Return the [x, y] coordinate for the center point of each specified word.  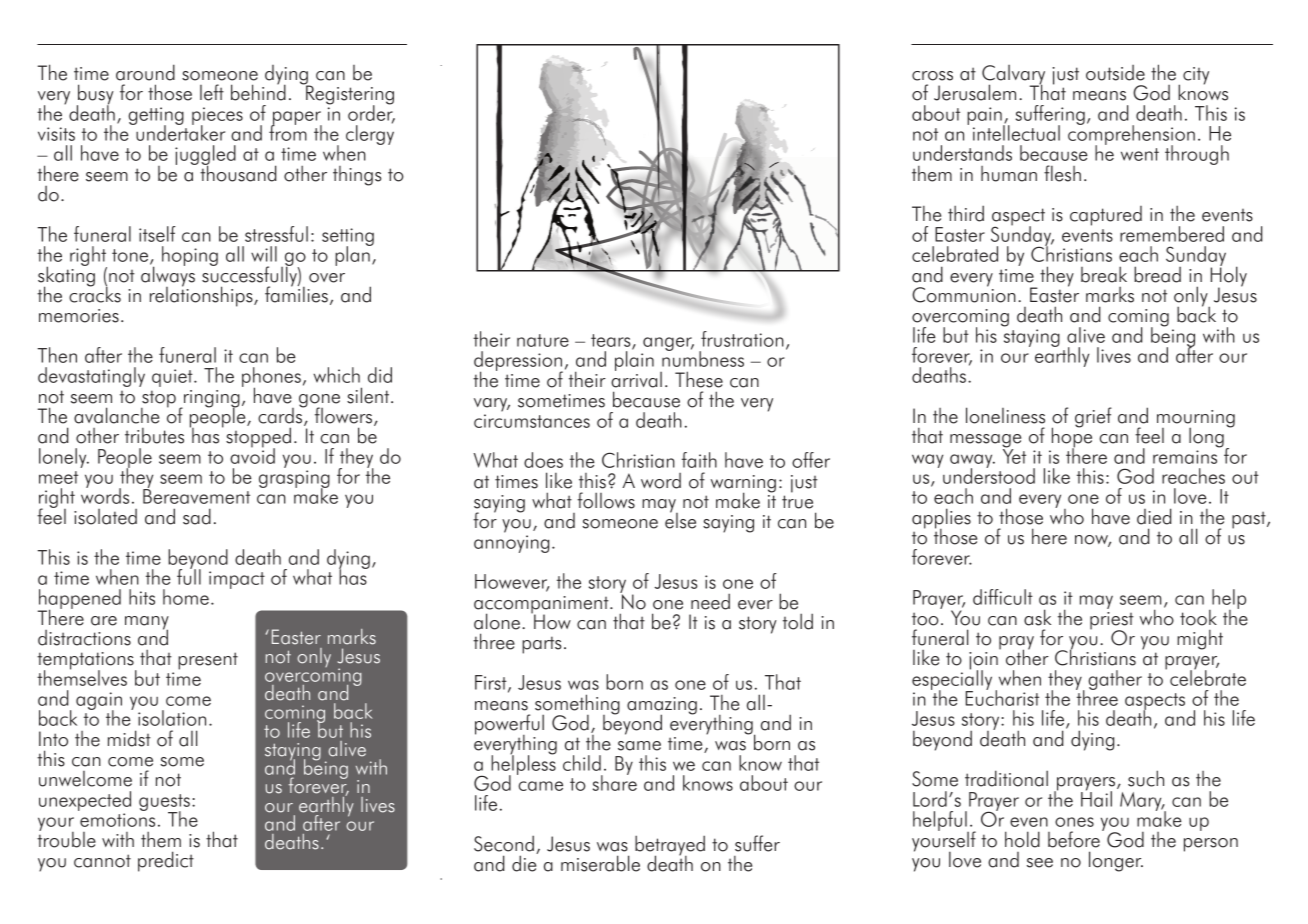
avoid [252, 455]
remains [1185, 457]
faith [699, 460]
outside [1115, 73]
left [212, 92]
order [371, 113]
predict [166, 861]
